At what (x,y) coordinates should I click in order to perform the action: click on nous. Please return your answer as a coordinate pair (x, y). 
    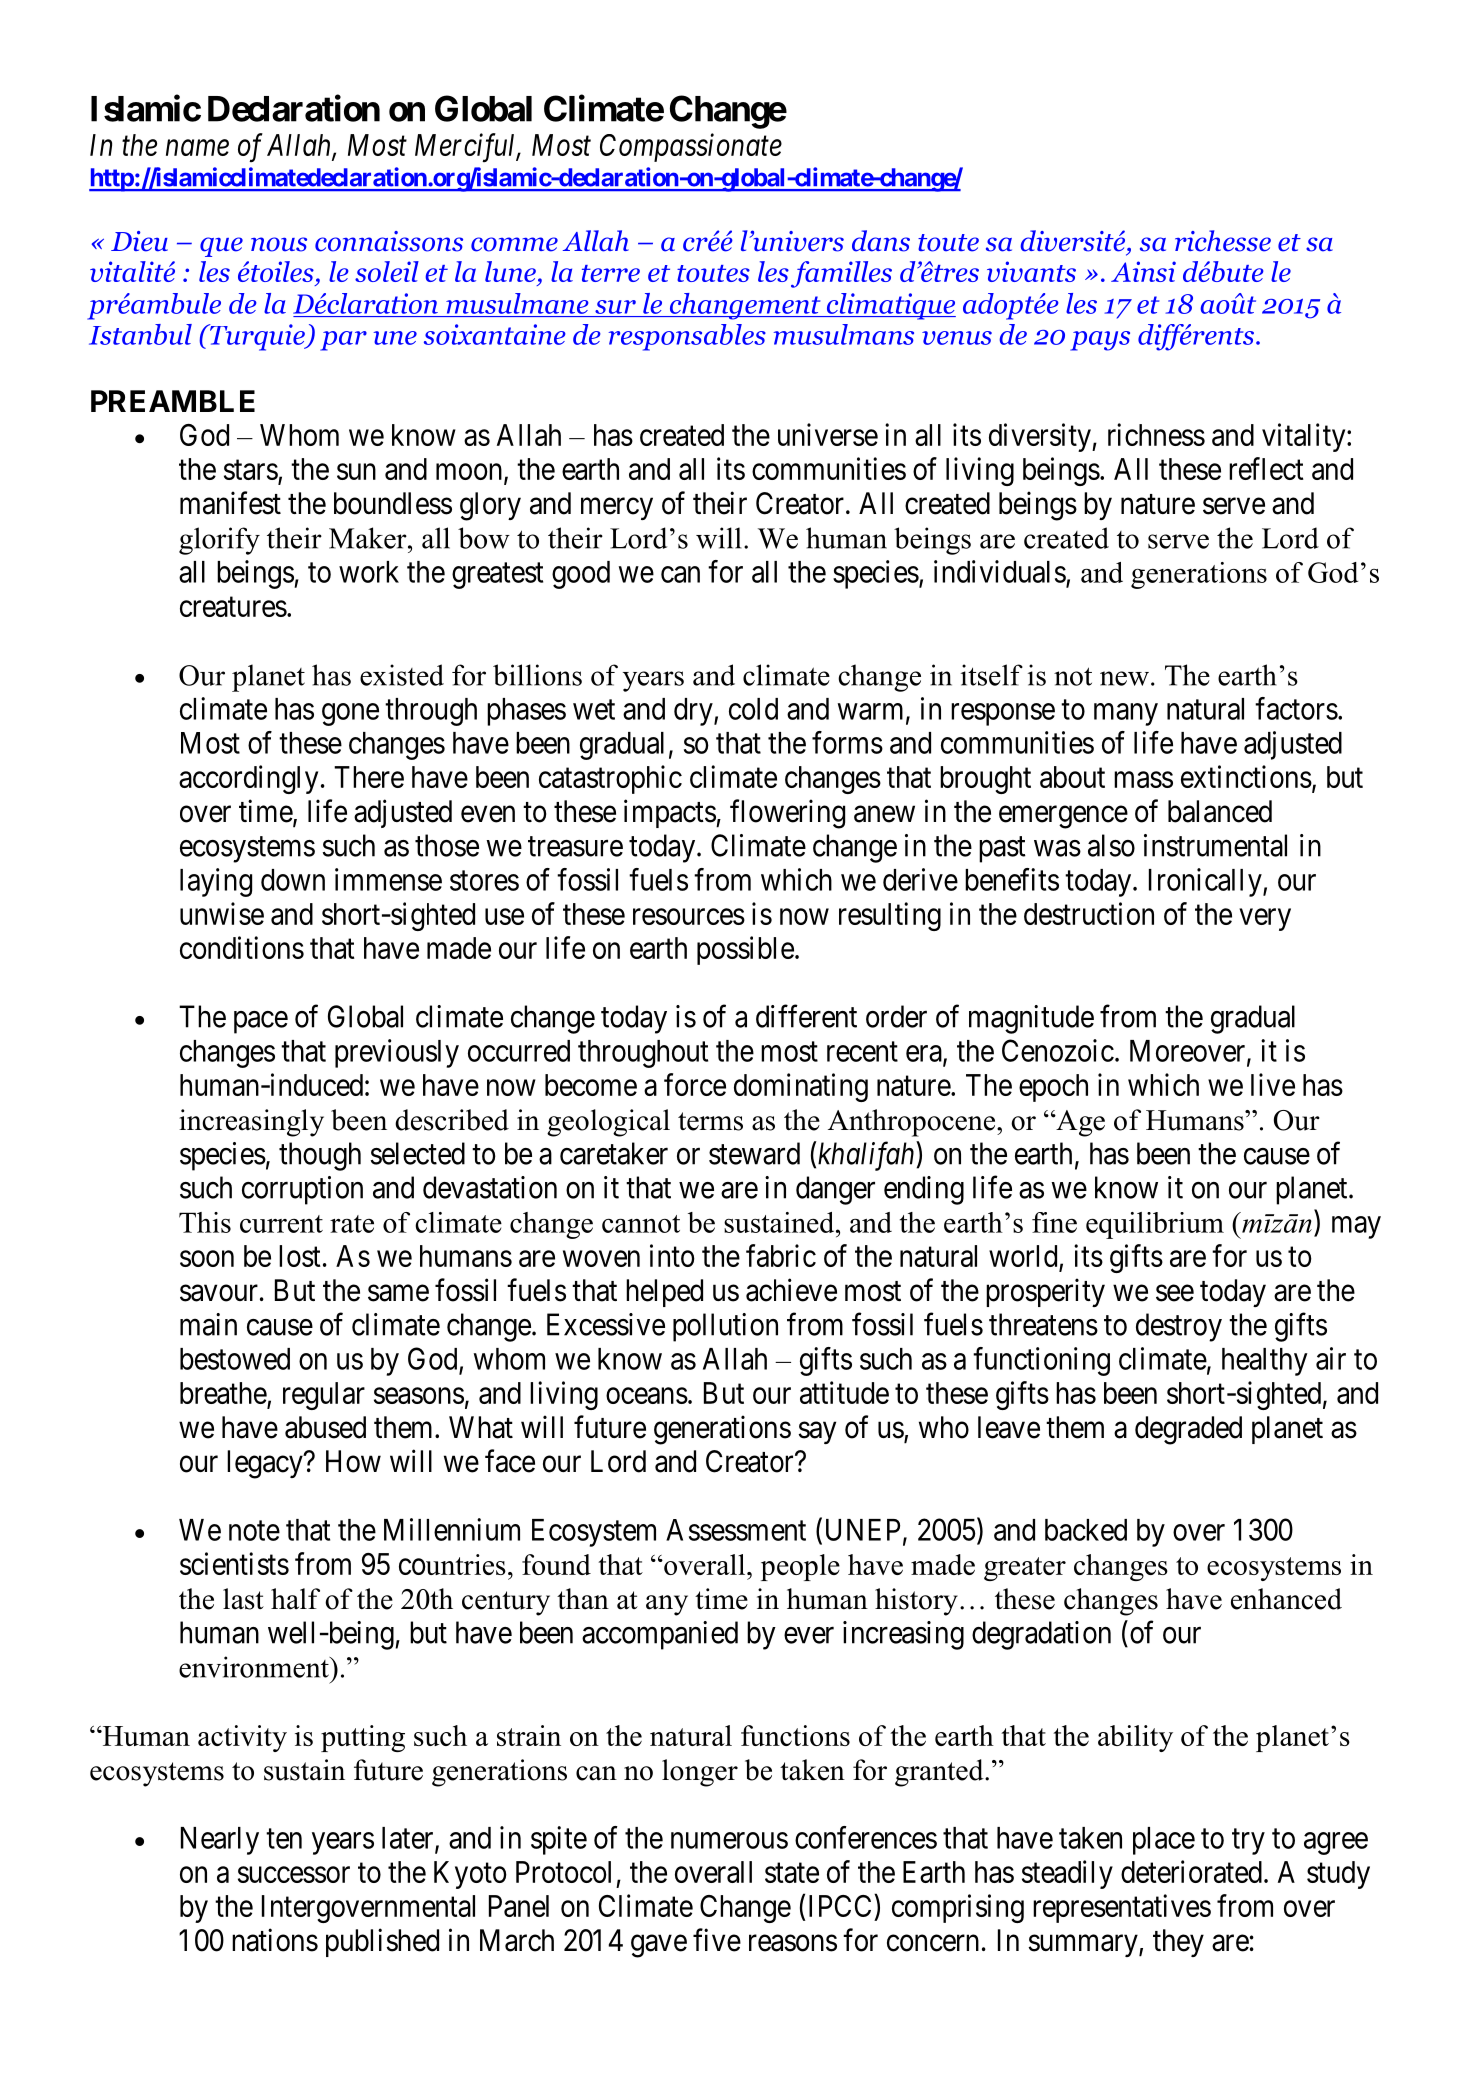
    Looking at the image, I should click on (279, 244).
